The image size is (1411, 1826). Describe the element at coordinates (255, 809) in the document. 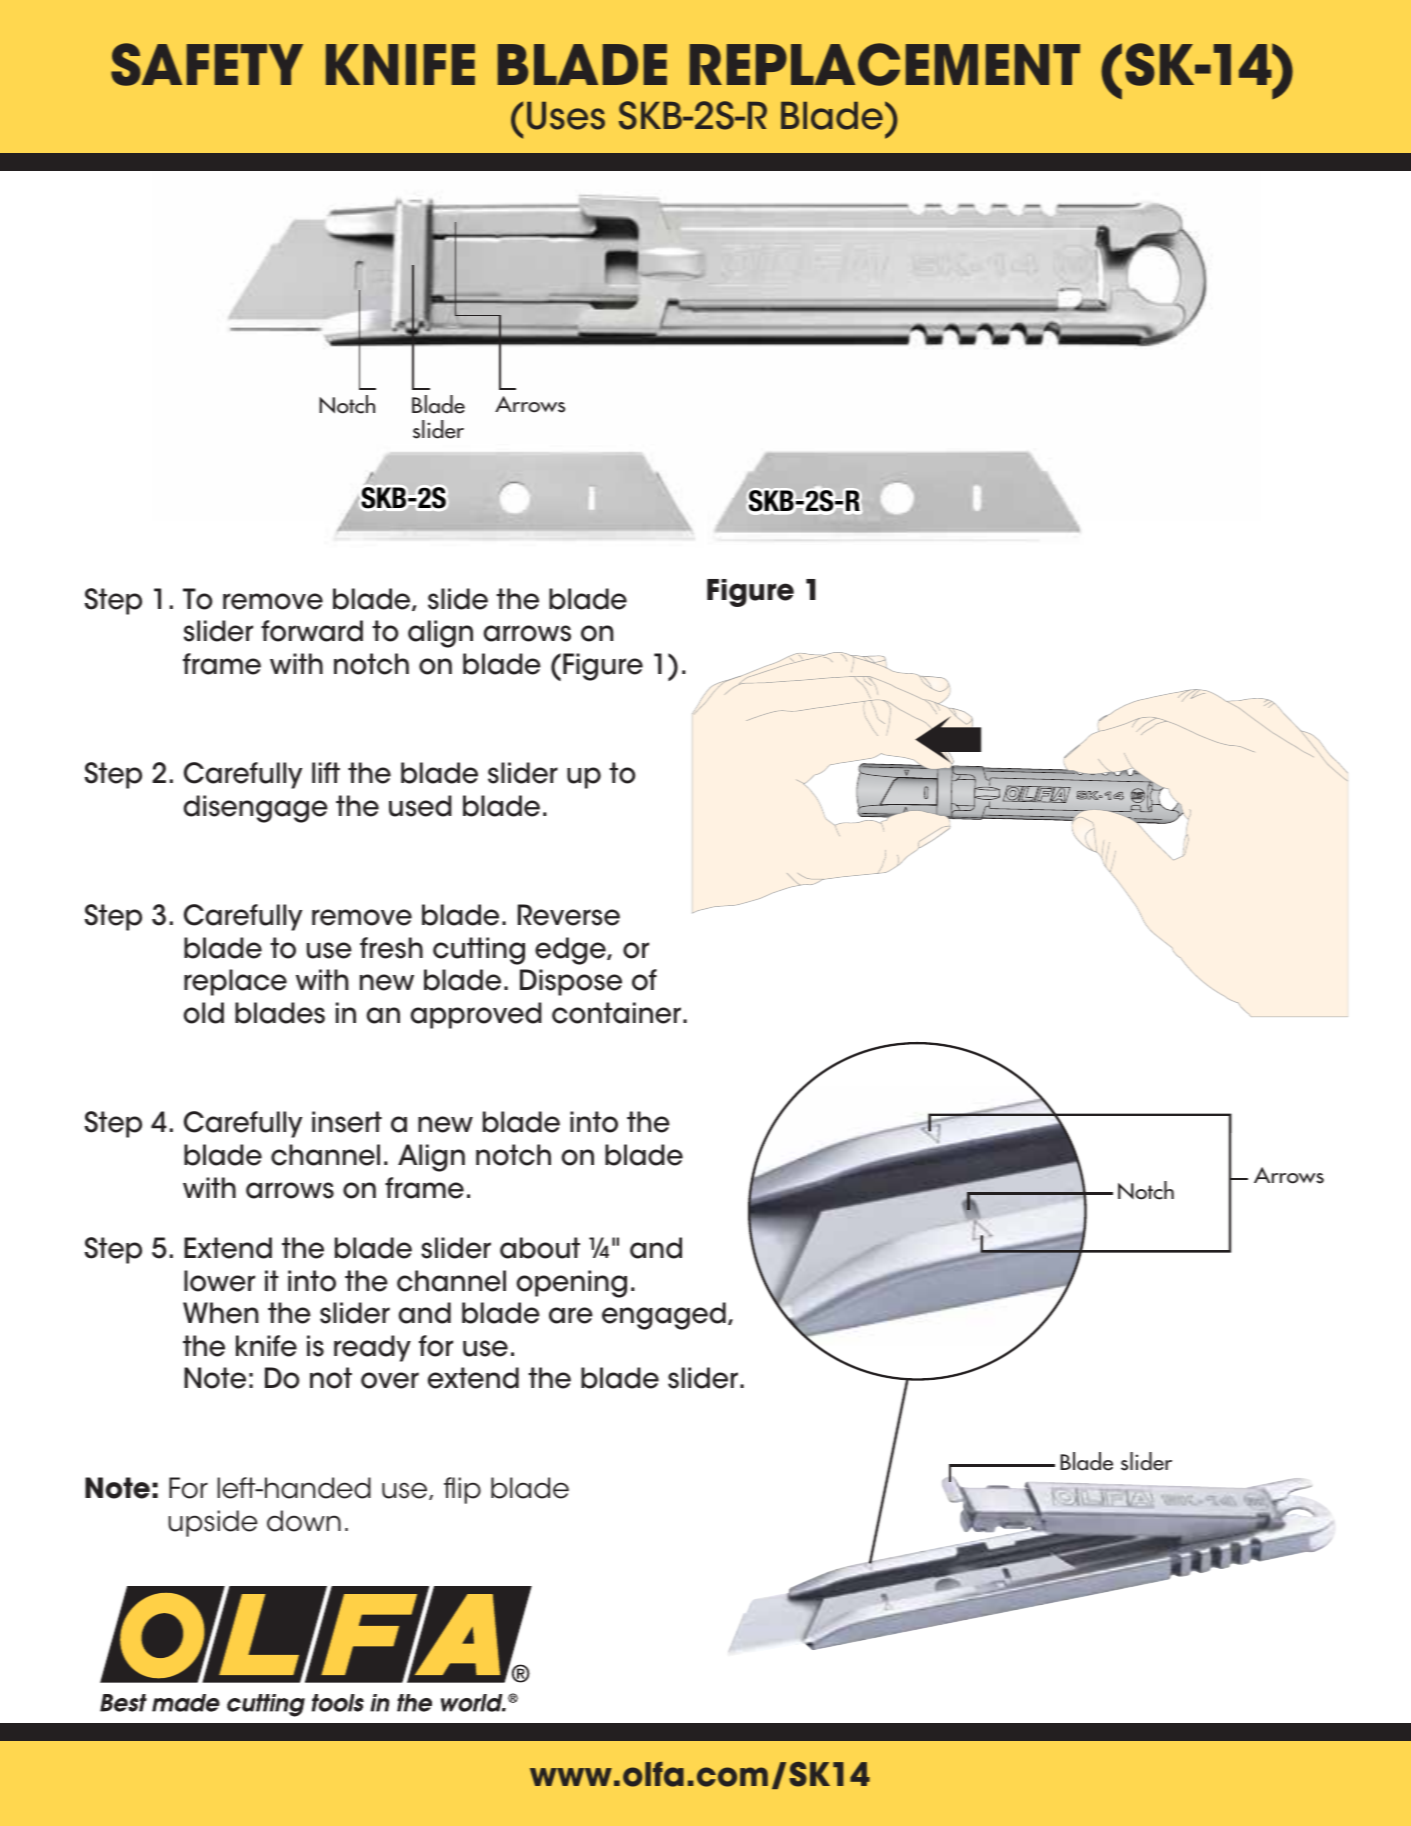

I see `disengage` at that location.
